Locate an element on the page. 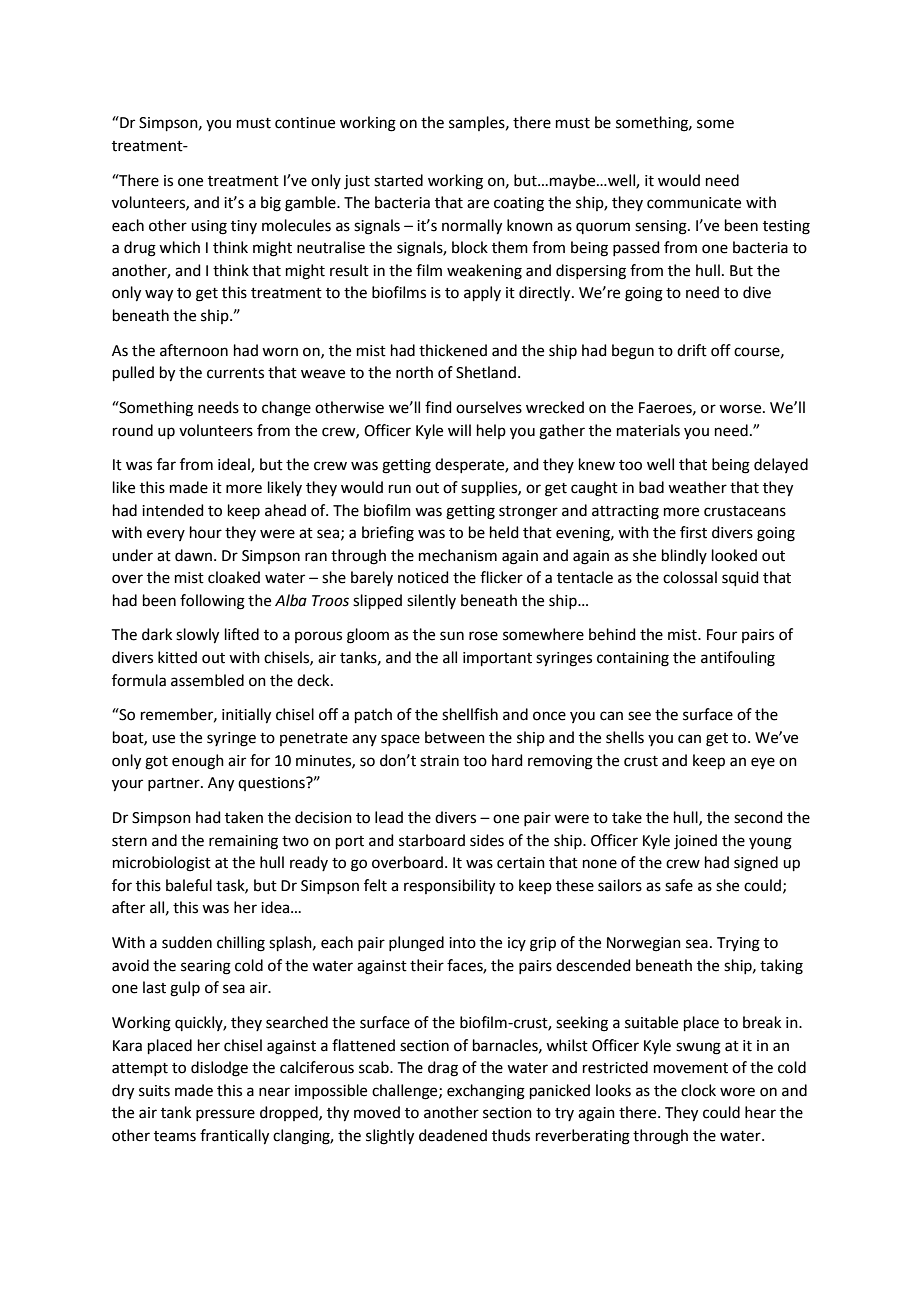 Image resolution: width=924 pixels, height=1308 pixels. sun is located at coordinates (452, 636).
